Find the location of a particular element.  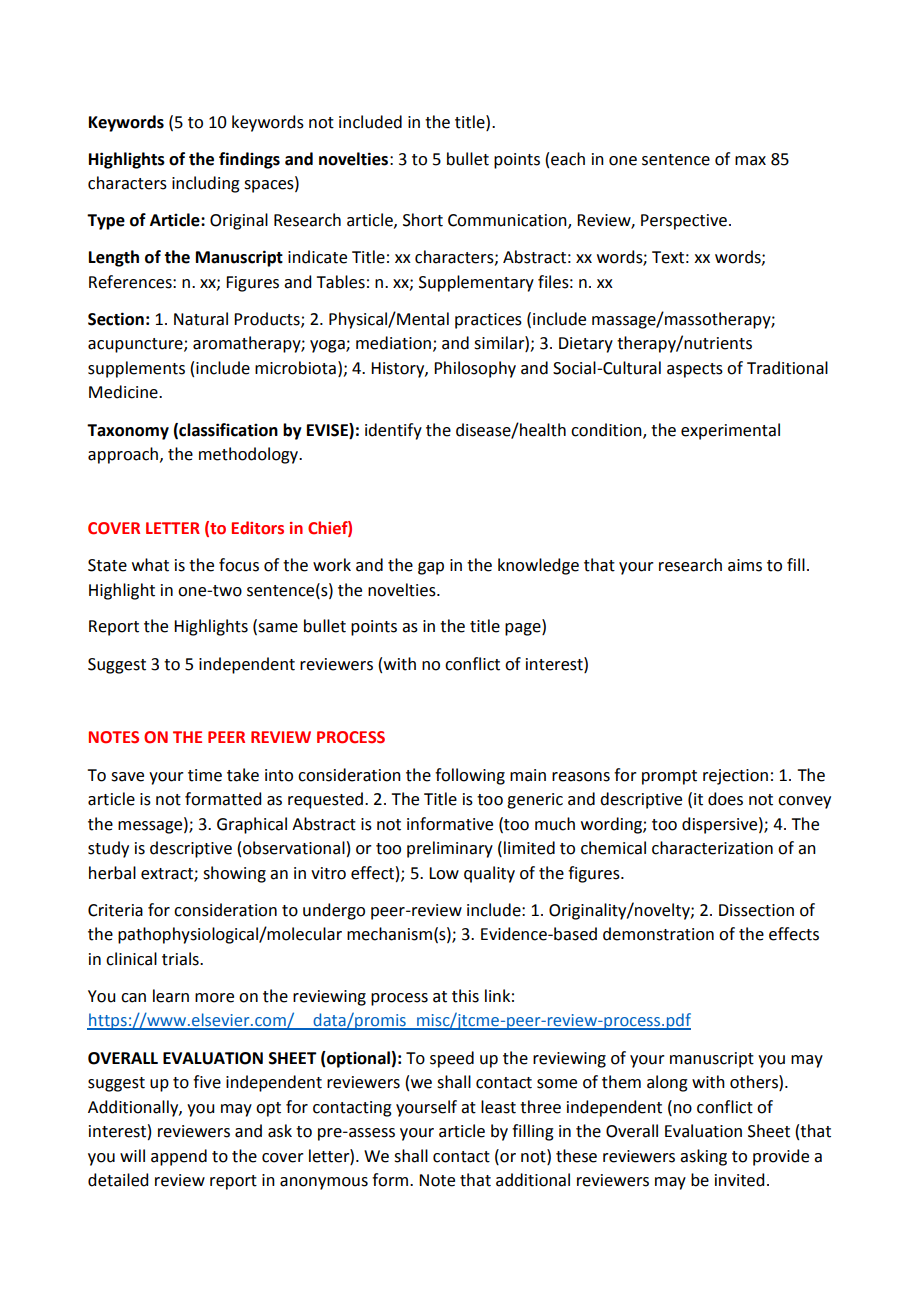

page is located at coordinates (524, 629).
